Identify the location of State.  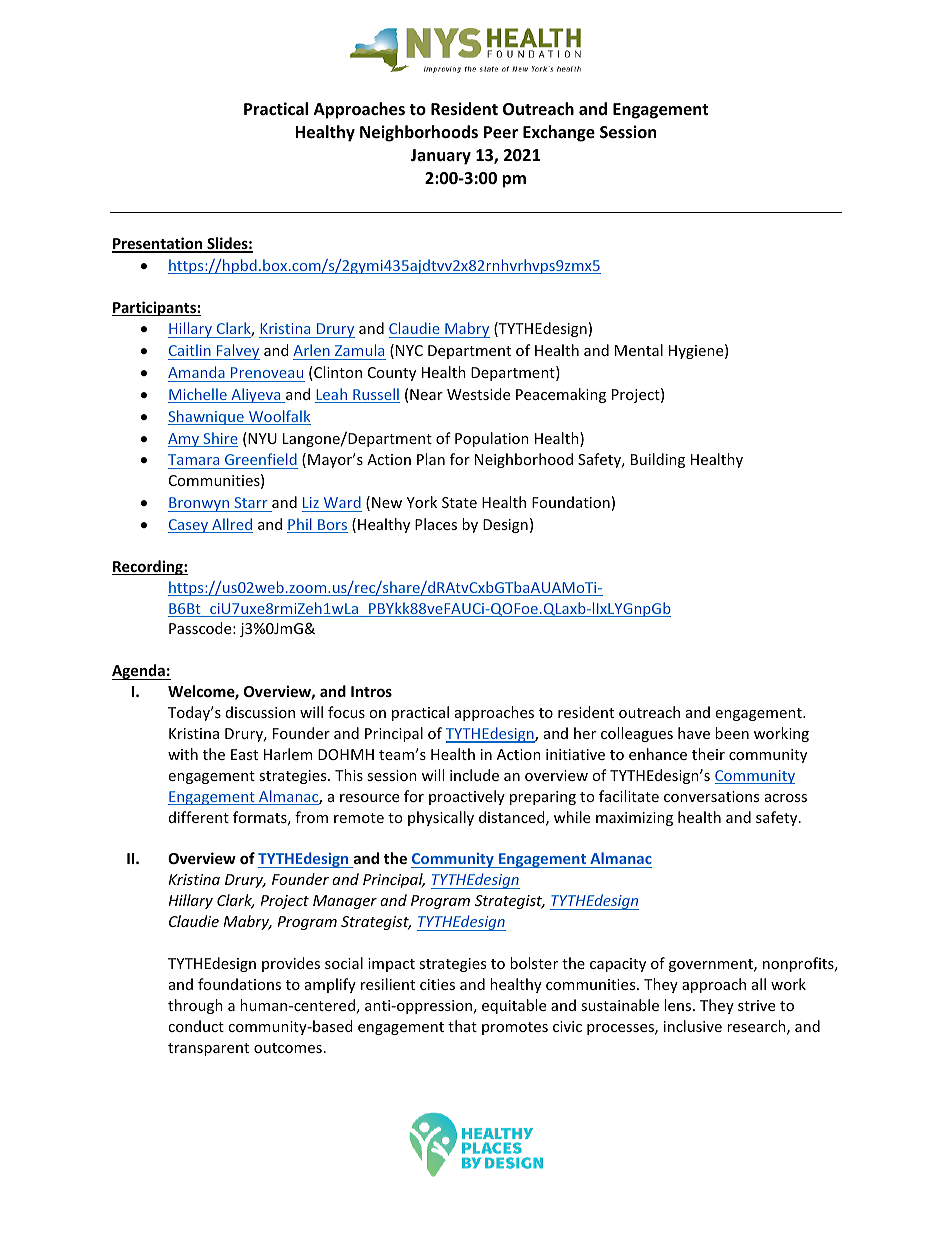
(459, 502).
